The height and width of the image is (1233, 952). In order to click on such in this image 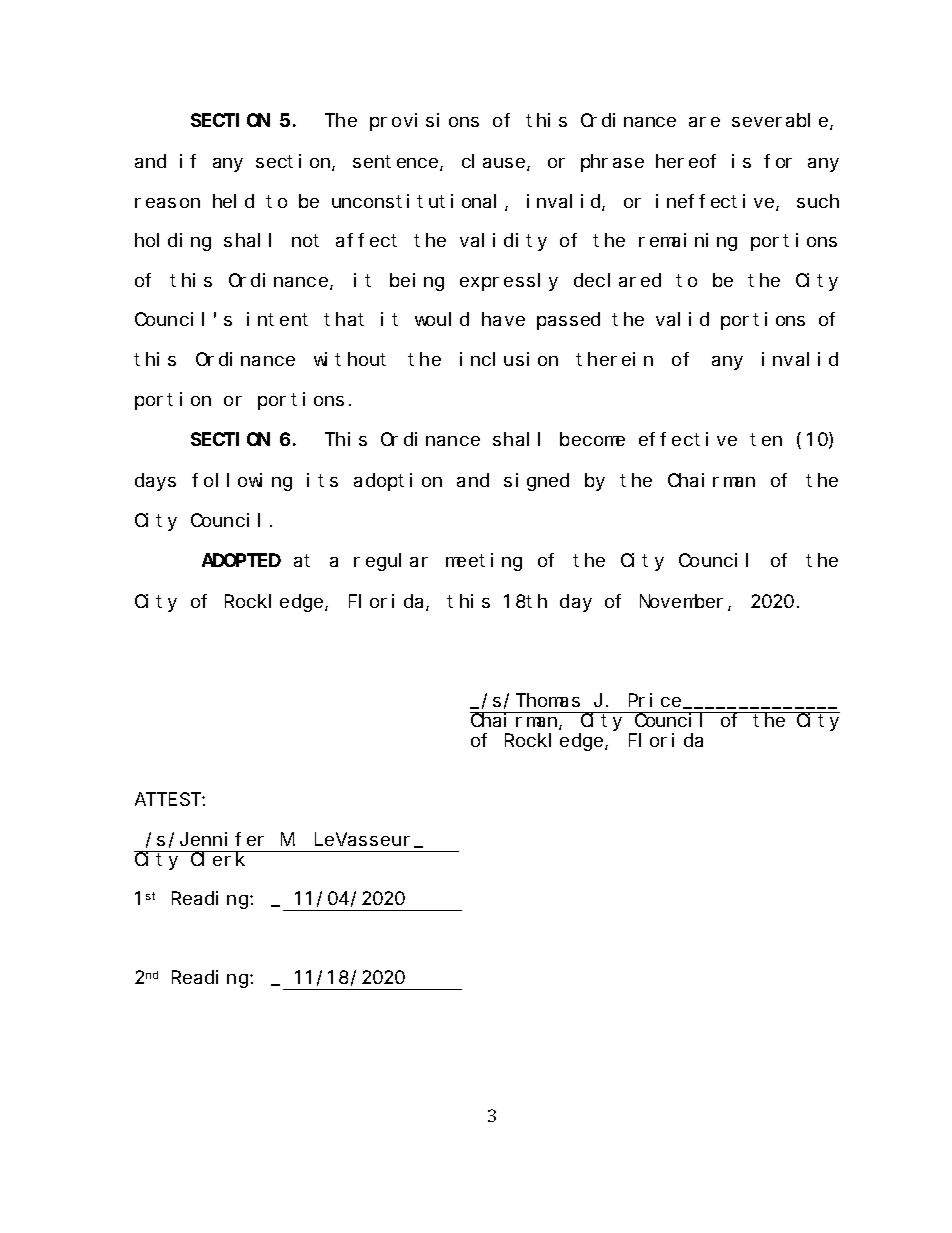, I will do `click(818, 201)`.
